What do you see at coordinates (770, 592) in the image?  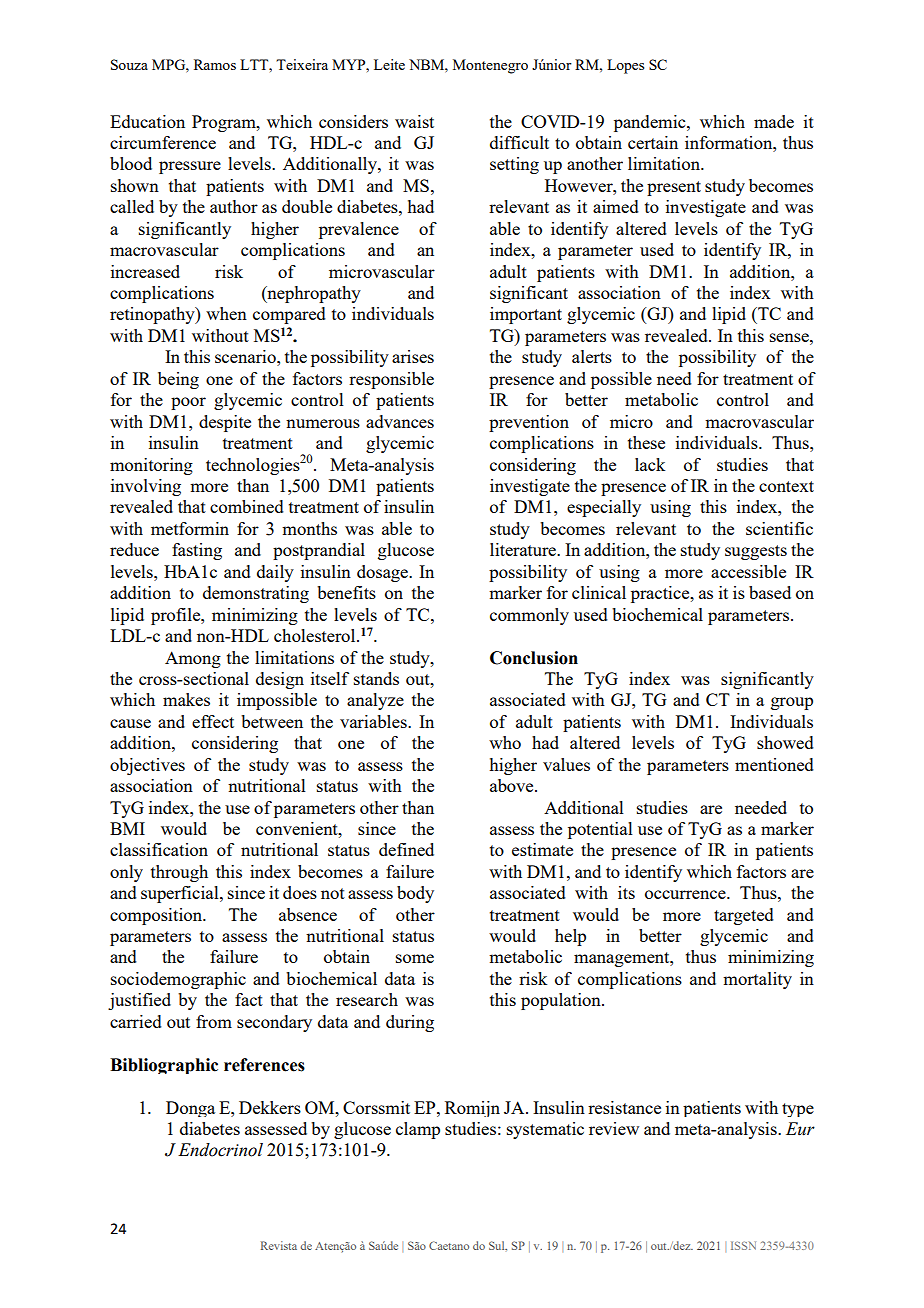 I see `based` at bounding box center [770, 592].
